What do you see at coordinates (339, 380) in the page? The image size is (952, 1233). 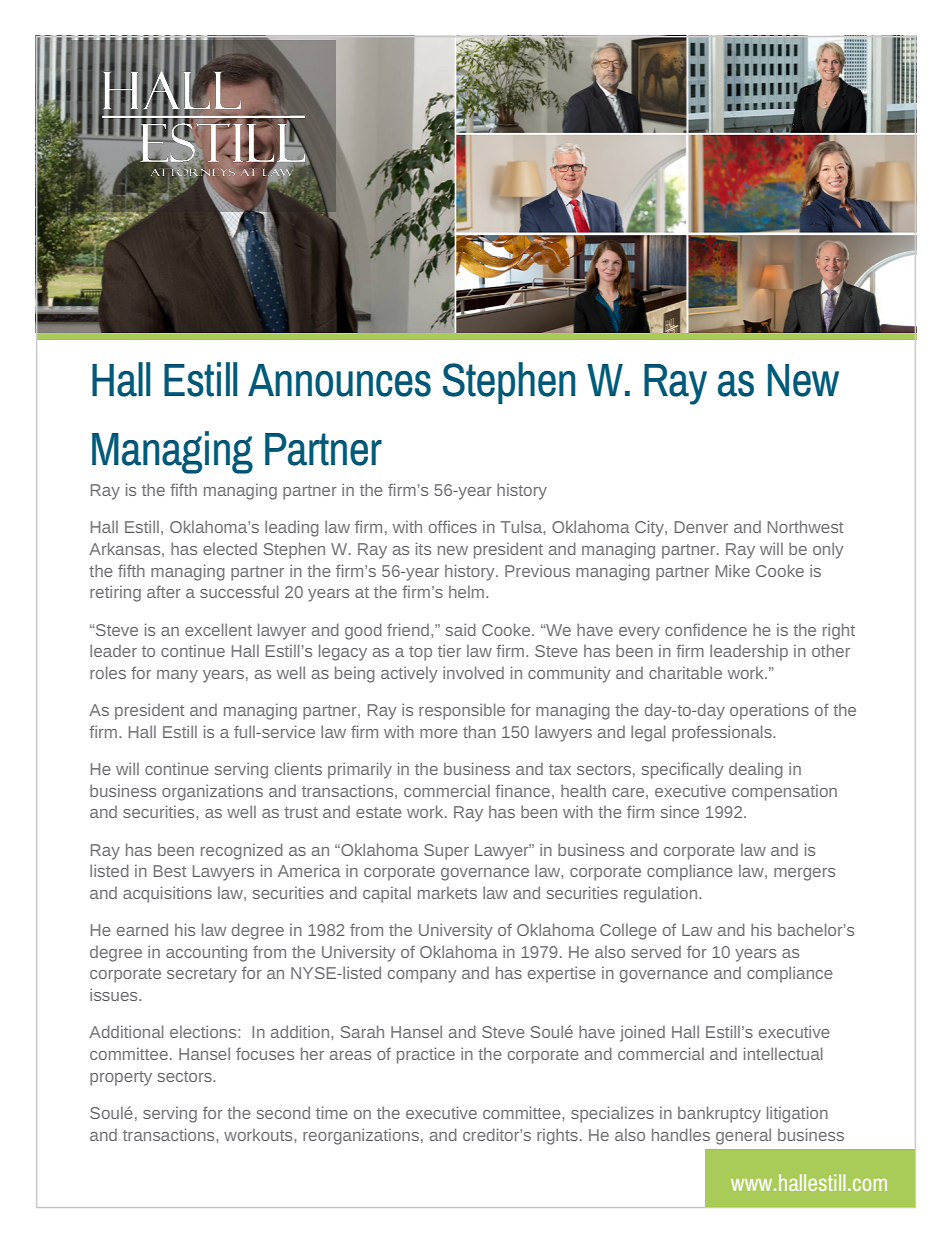 I see `Announces` at bounding box center [339, 380].
